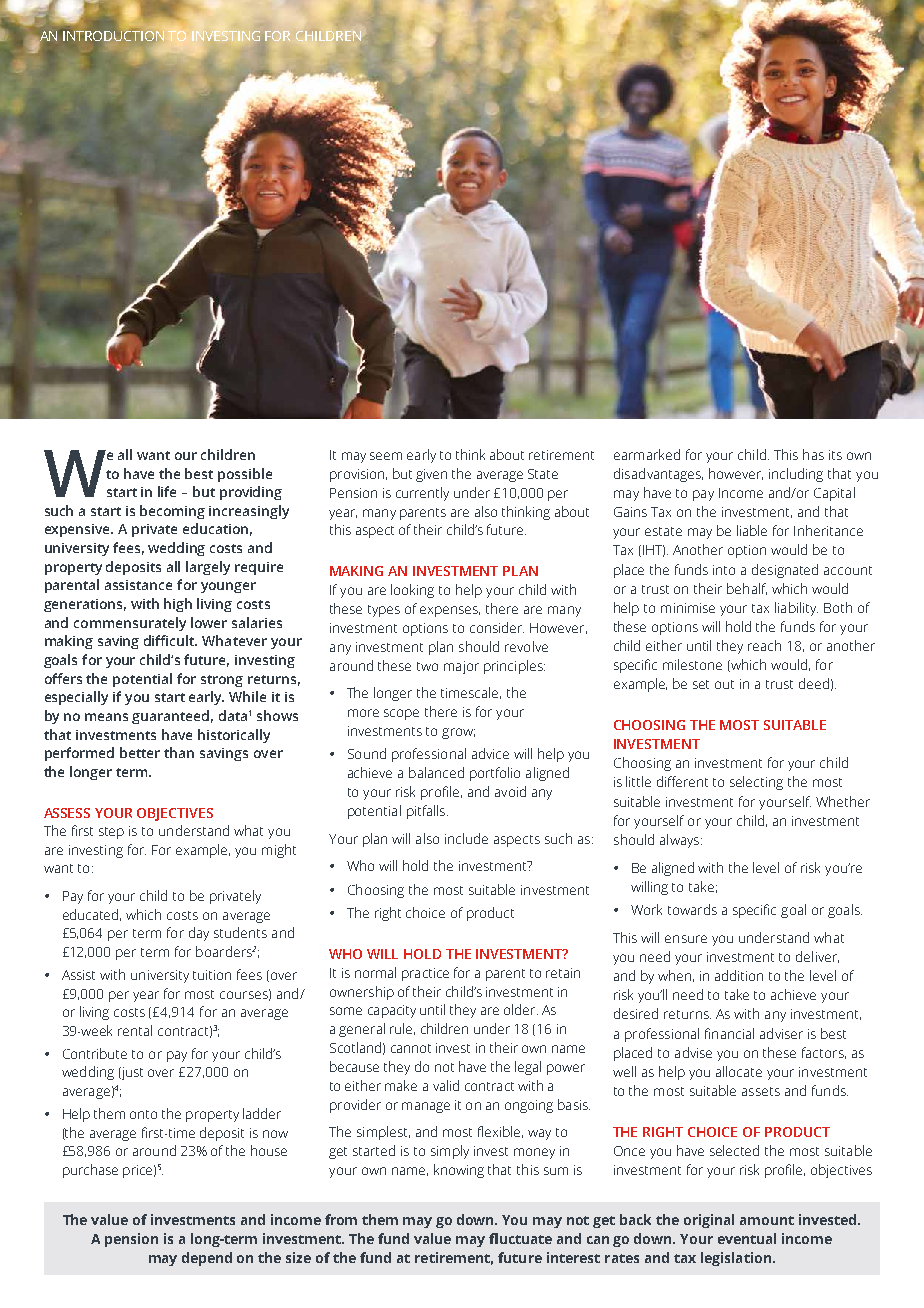 The height and width of the screenshot is (1308, 924). Describe the element at coordinates (764, 645) in the screenshot. I see `reach` at that location.
